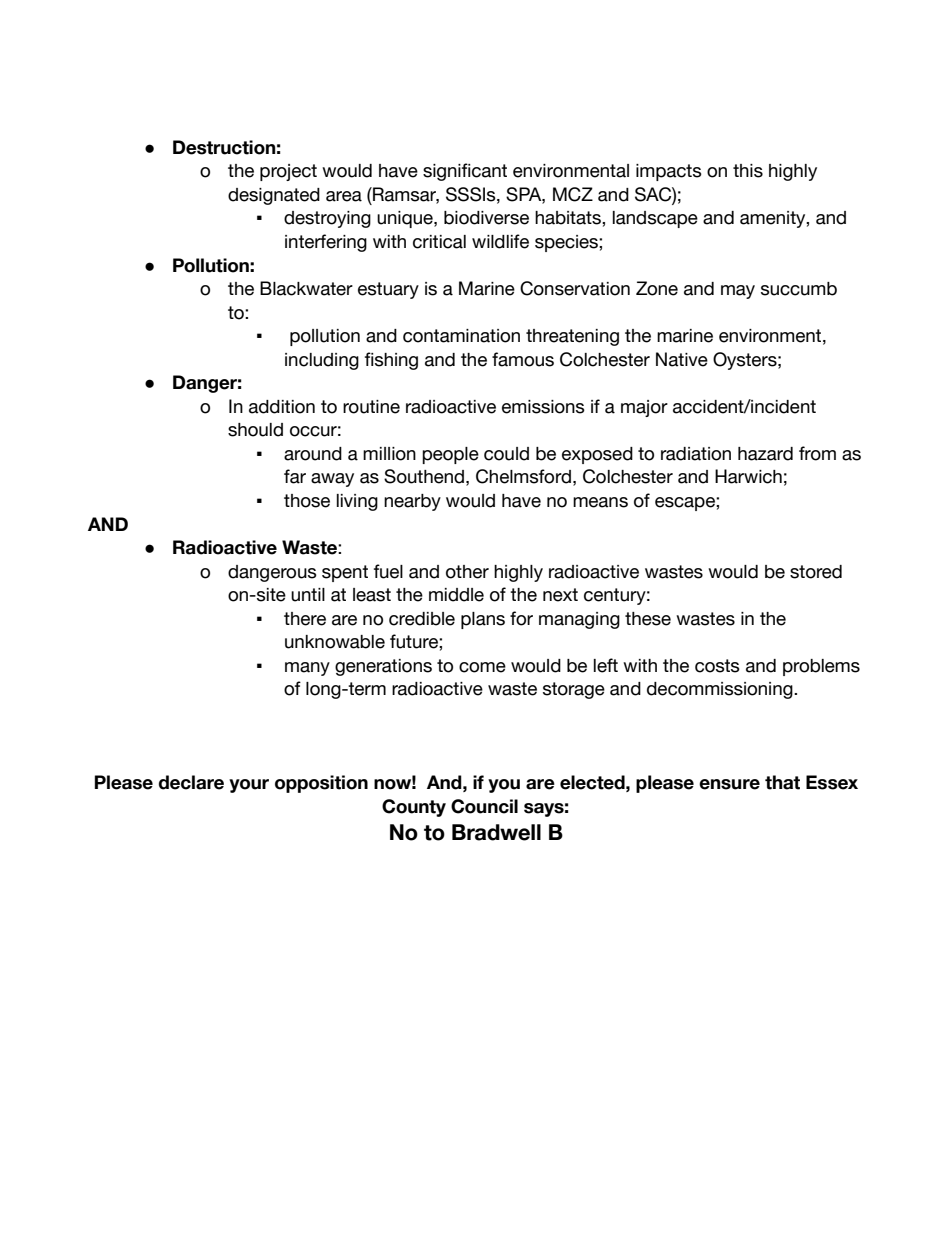  What do you see at coordinates (765, 454) in the screenshot?
I see `hazard` at bounding box center [765, 454].
